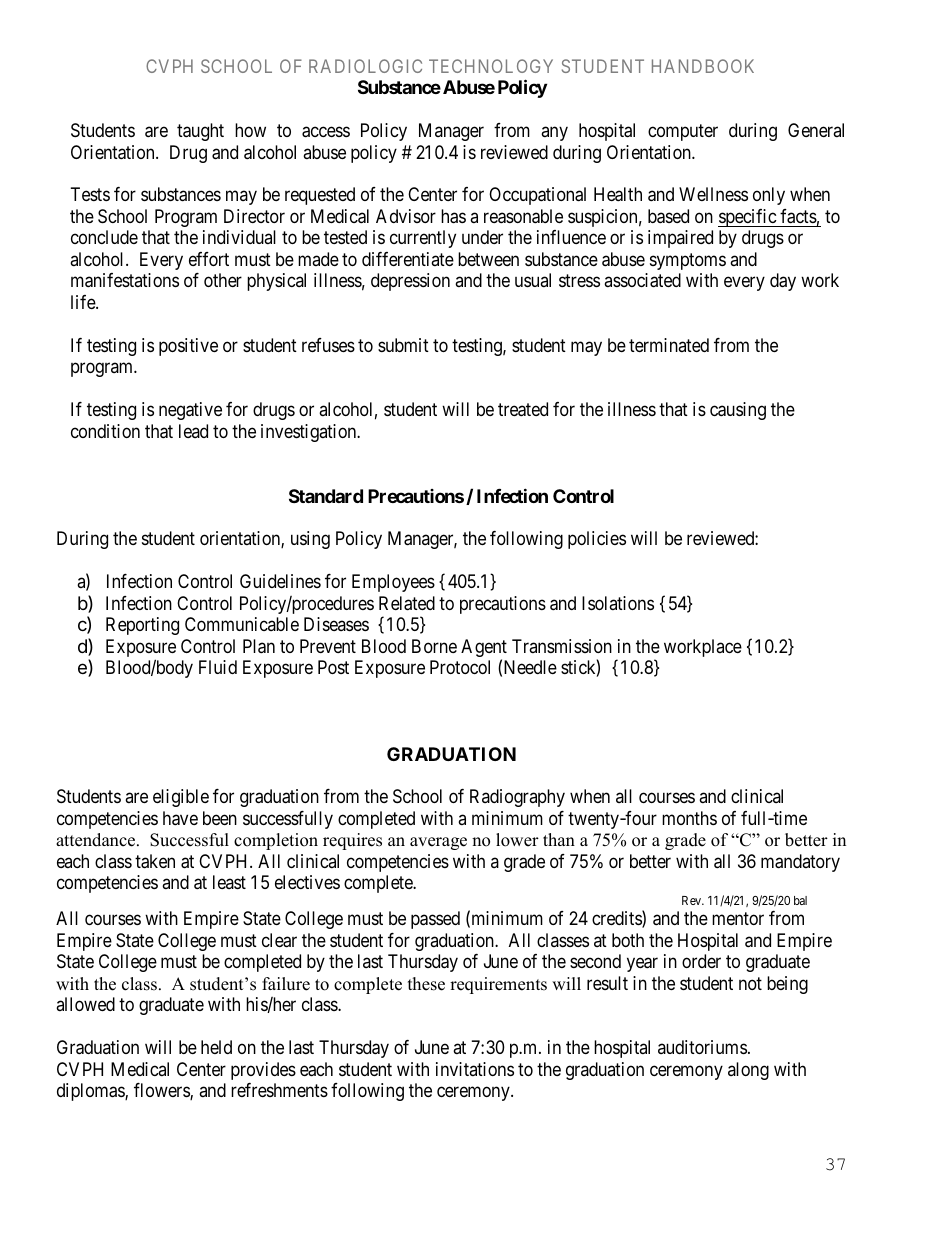 The width and height of the page is (952, 1233). What do you see at coordinates (475, 1069) in the page?
I see `invitations` at bounding box center [475, 1069].
